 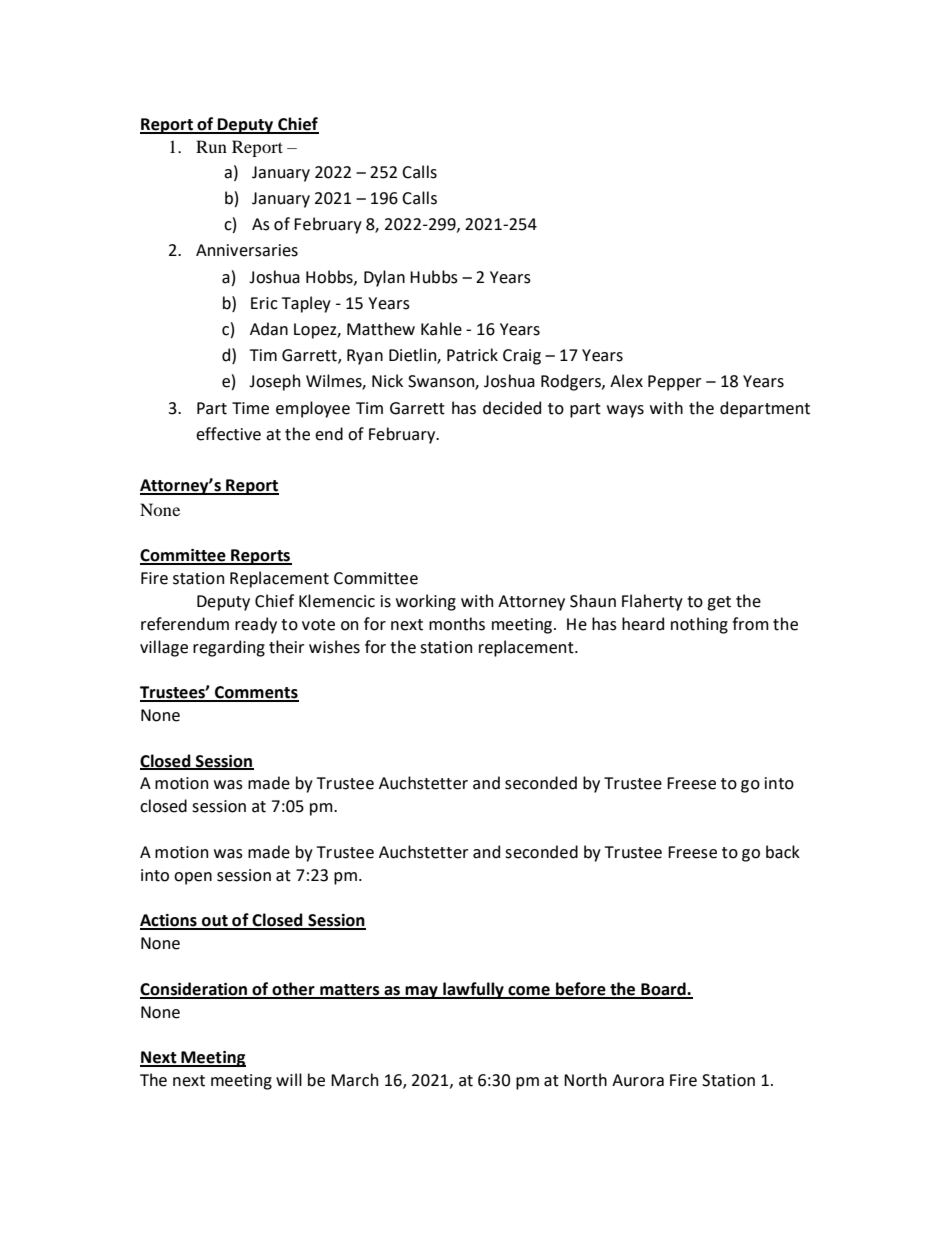 I want to click on decided, so click(x=512, y=408).
